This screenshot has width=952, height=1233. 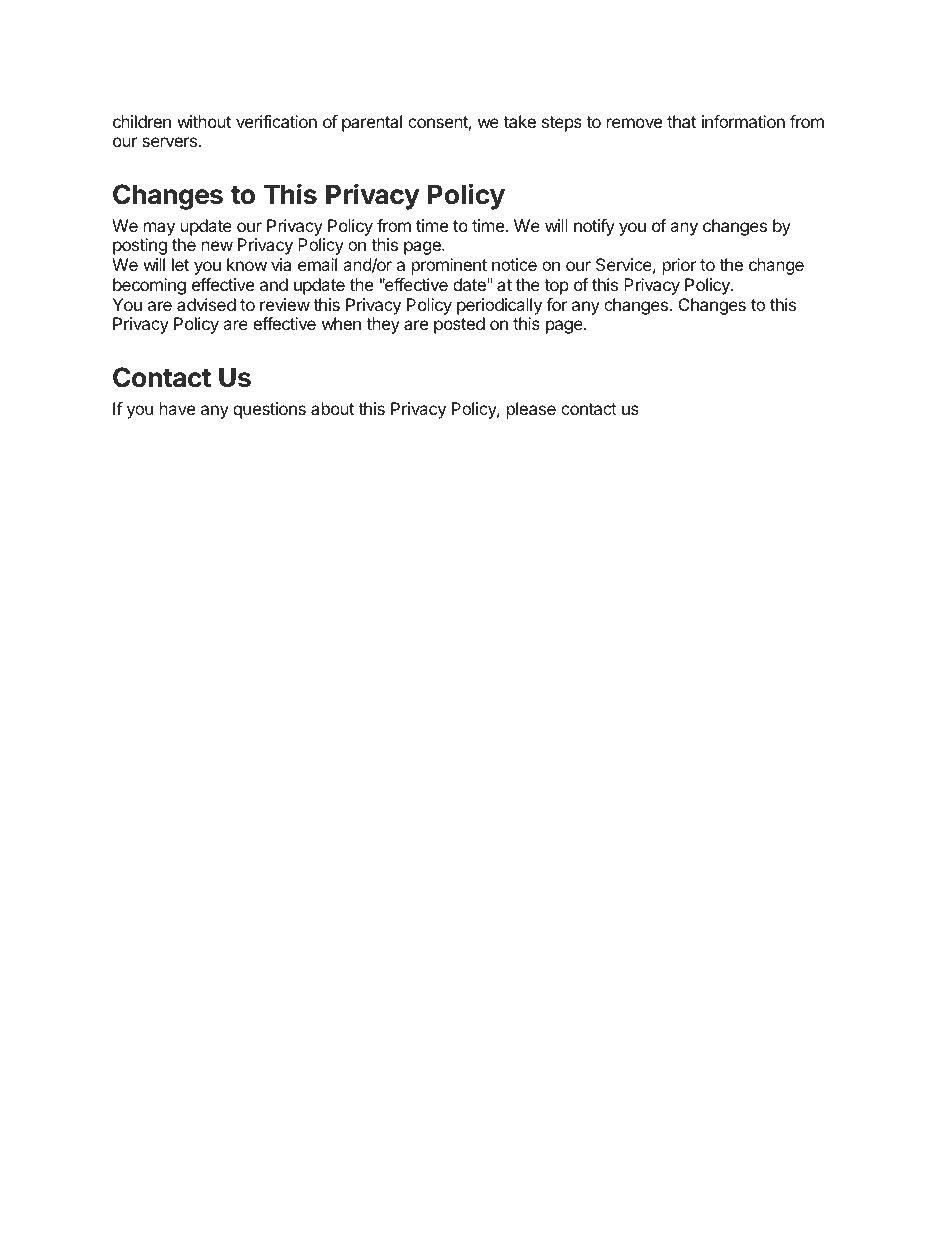 I want to click on parental, so click(x=372, y=123).
